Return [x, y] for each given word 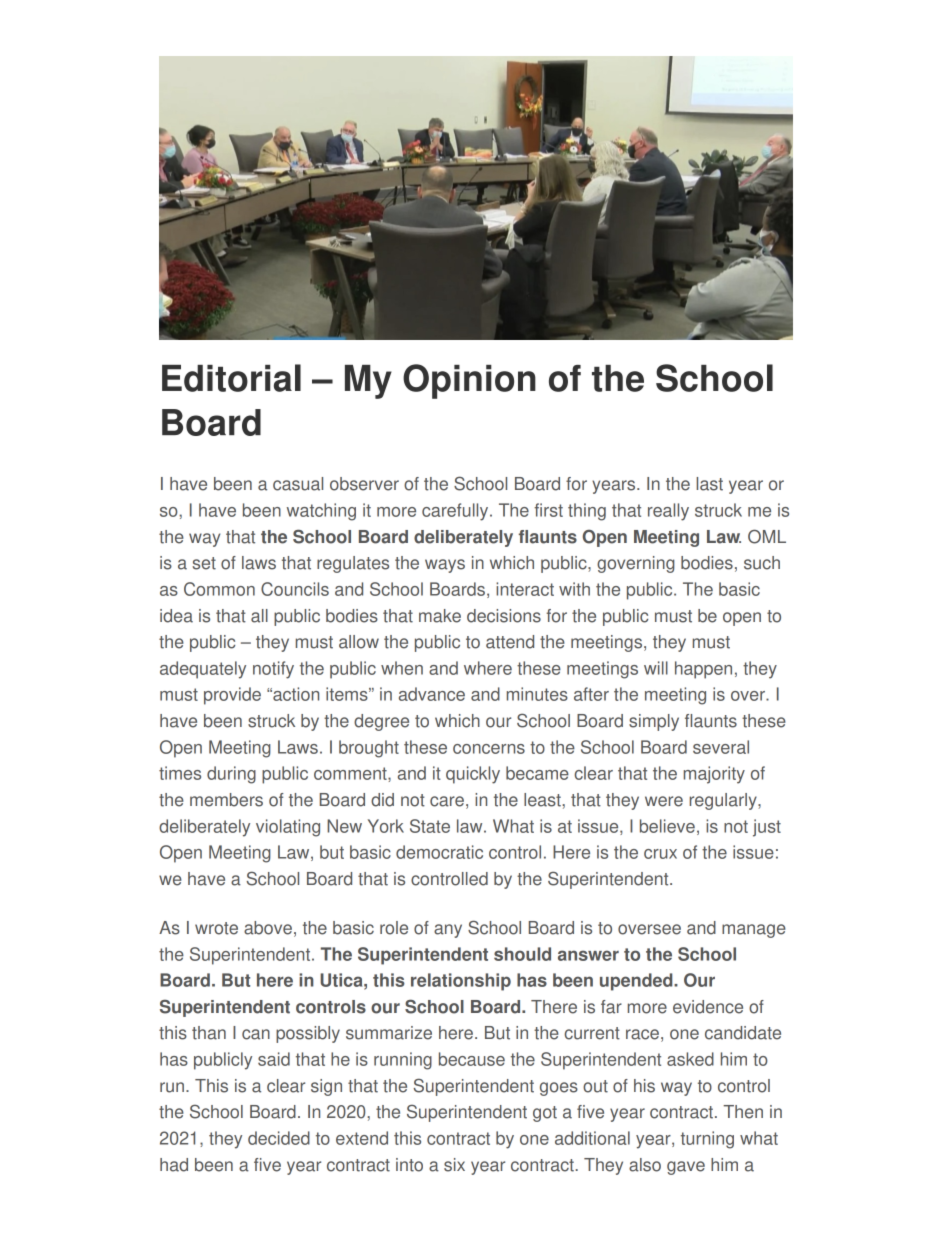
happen [703, 670]
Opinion [469, 381]
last [709, 484]
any [448, 931]
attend [510, 642]
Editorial [231, 378]
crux [660, 854]
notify [273, 670]
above [268, 928]
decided [279, 1138]
